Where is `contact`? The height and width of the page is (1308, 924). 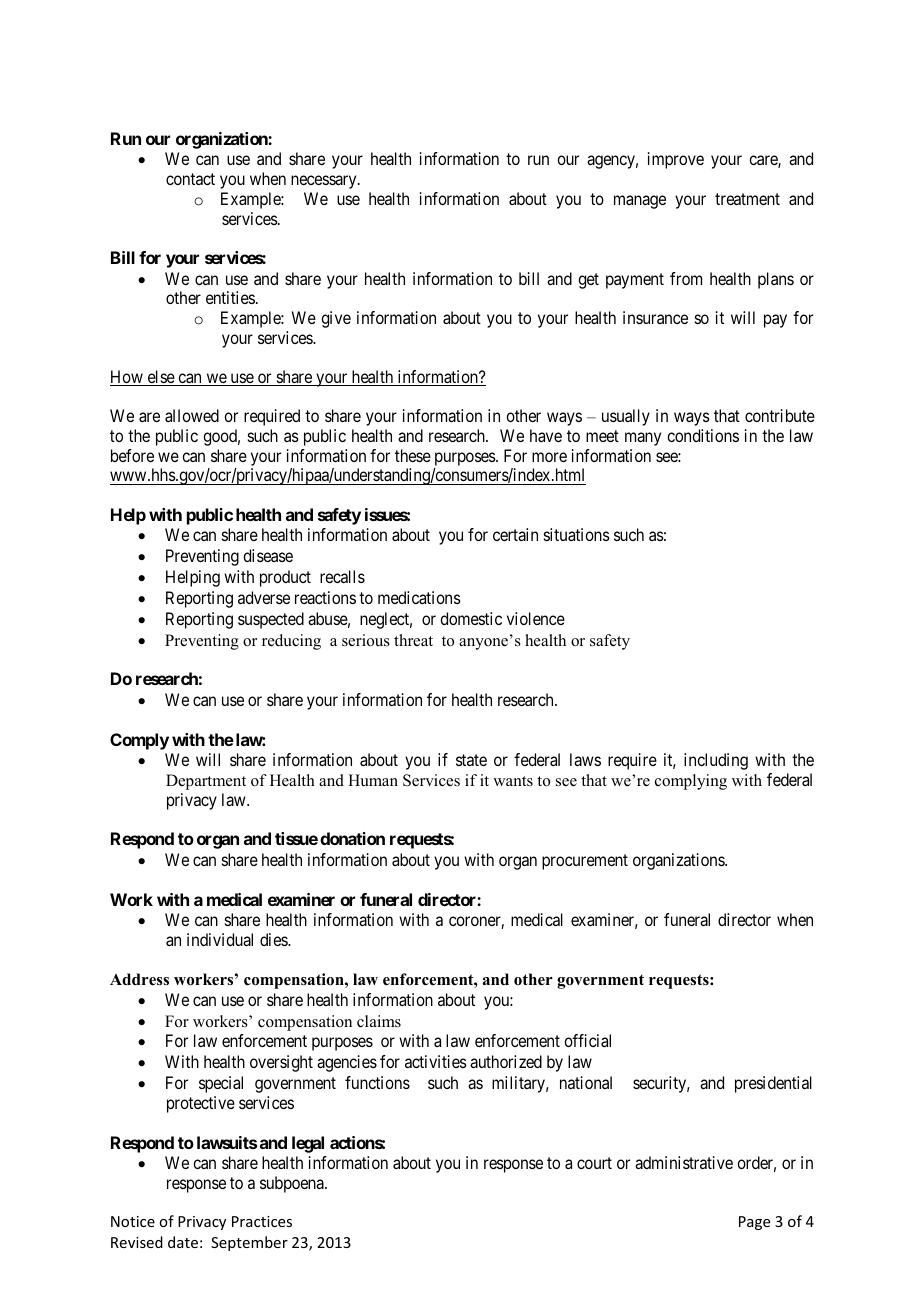
contact is located at coordinates (190, 179).
